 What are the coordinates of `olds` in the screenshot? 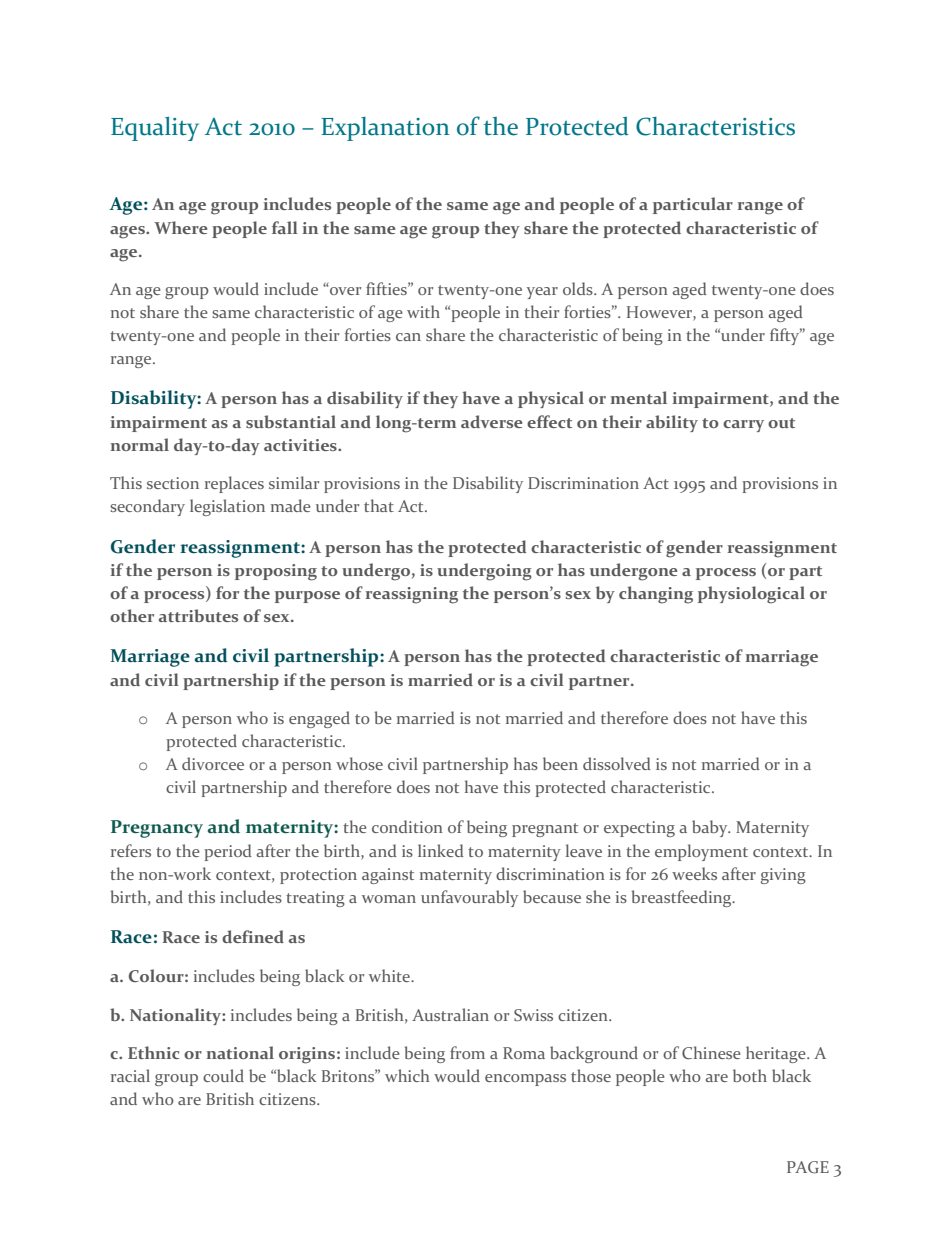 It's located at (579, 288).
